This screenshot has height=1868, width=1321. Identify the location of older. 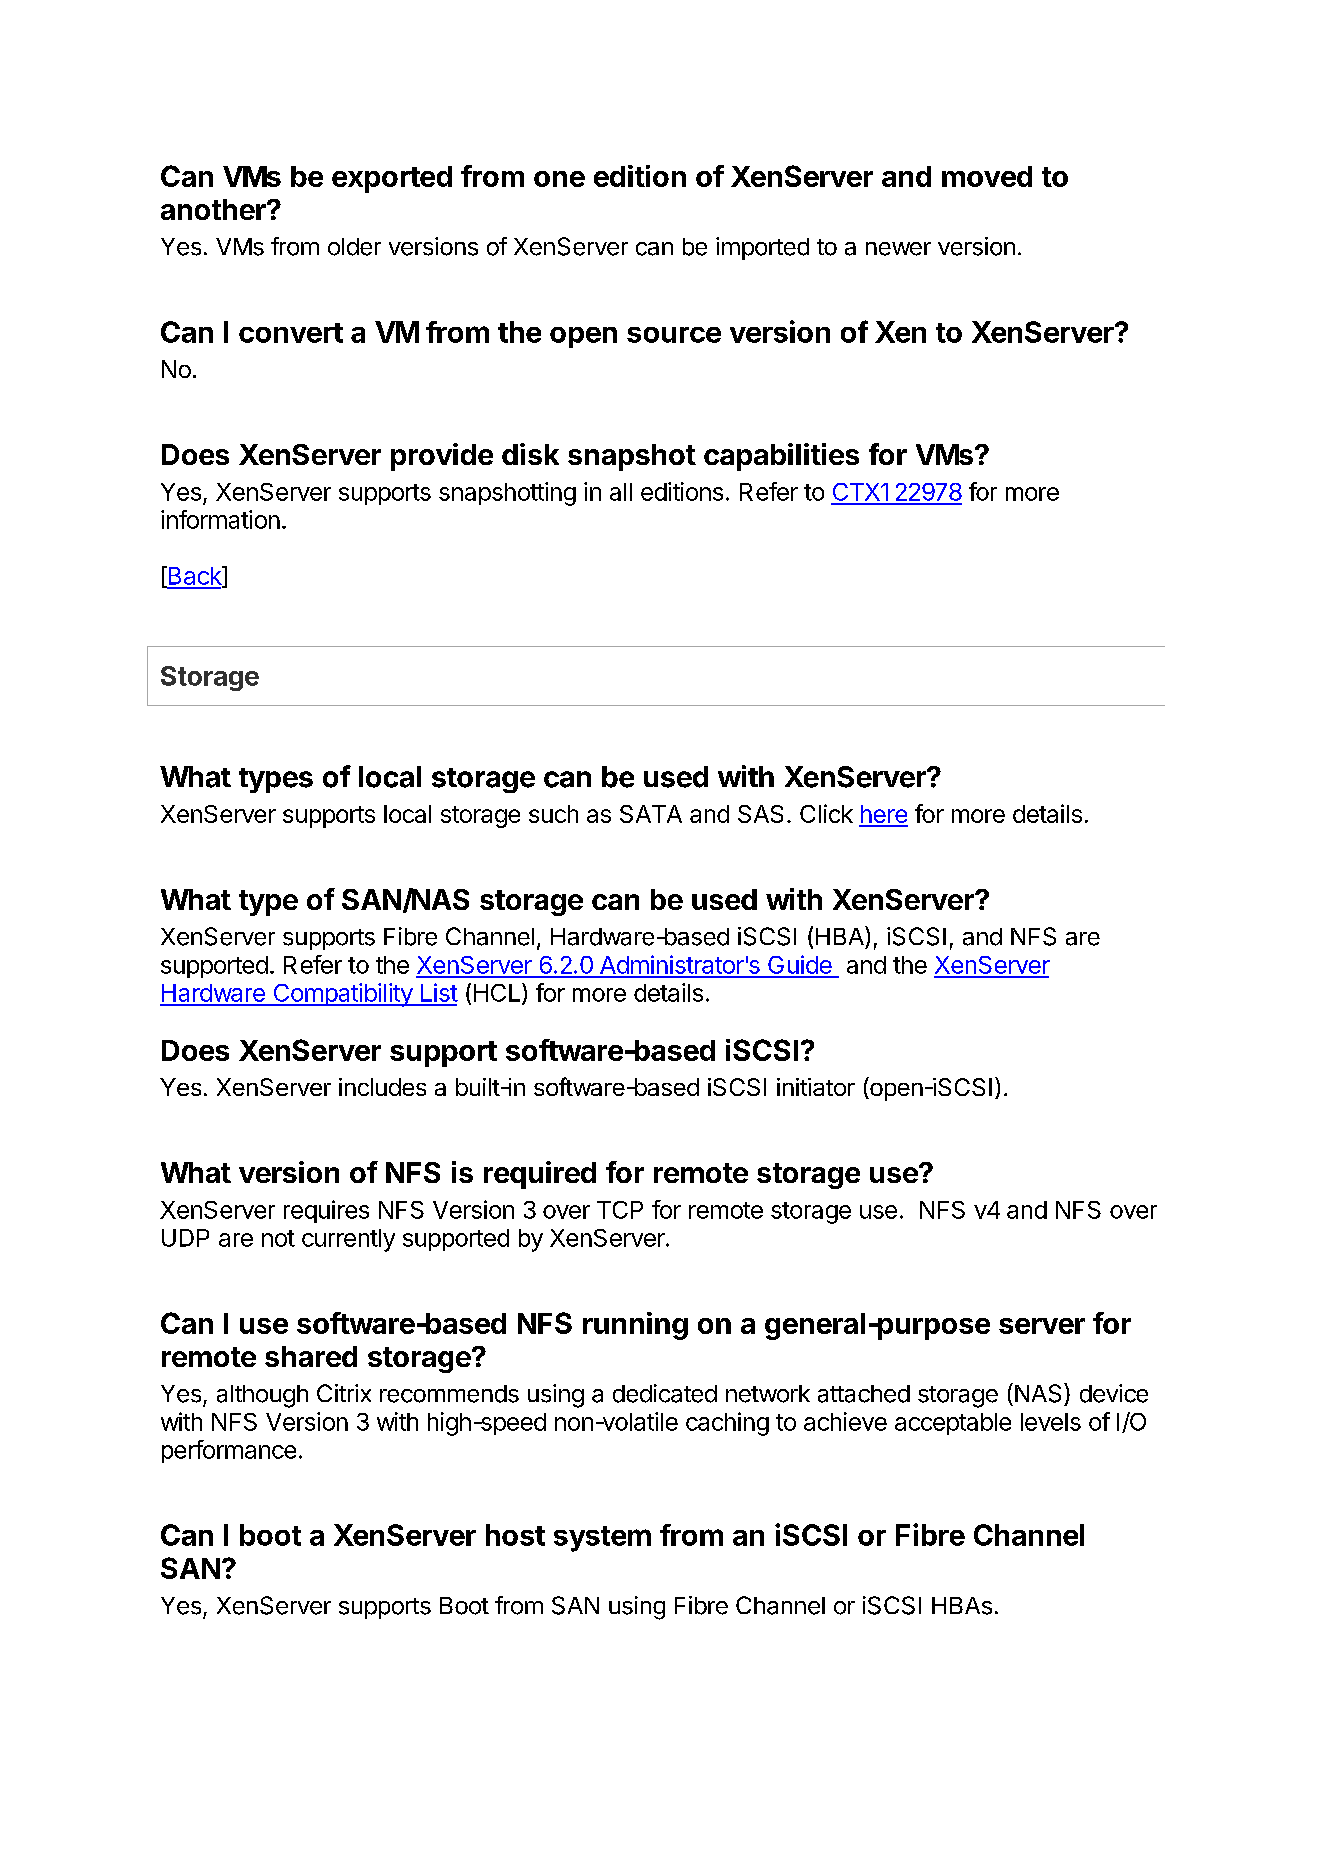
(354, 247).
